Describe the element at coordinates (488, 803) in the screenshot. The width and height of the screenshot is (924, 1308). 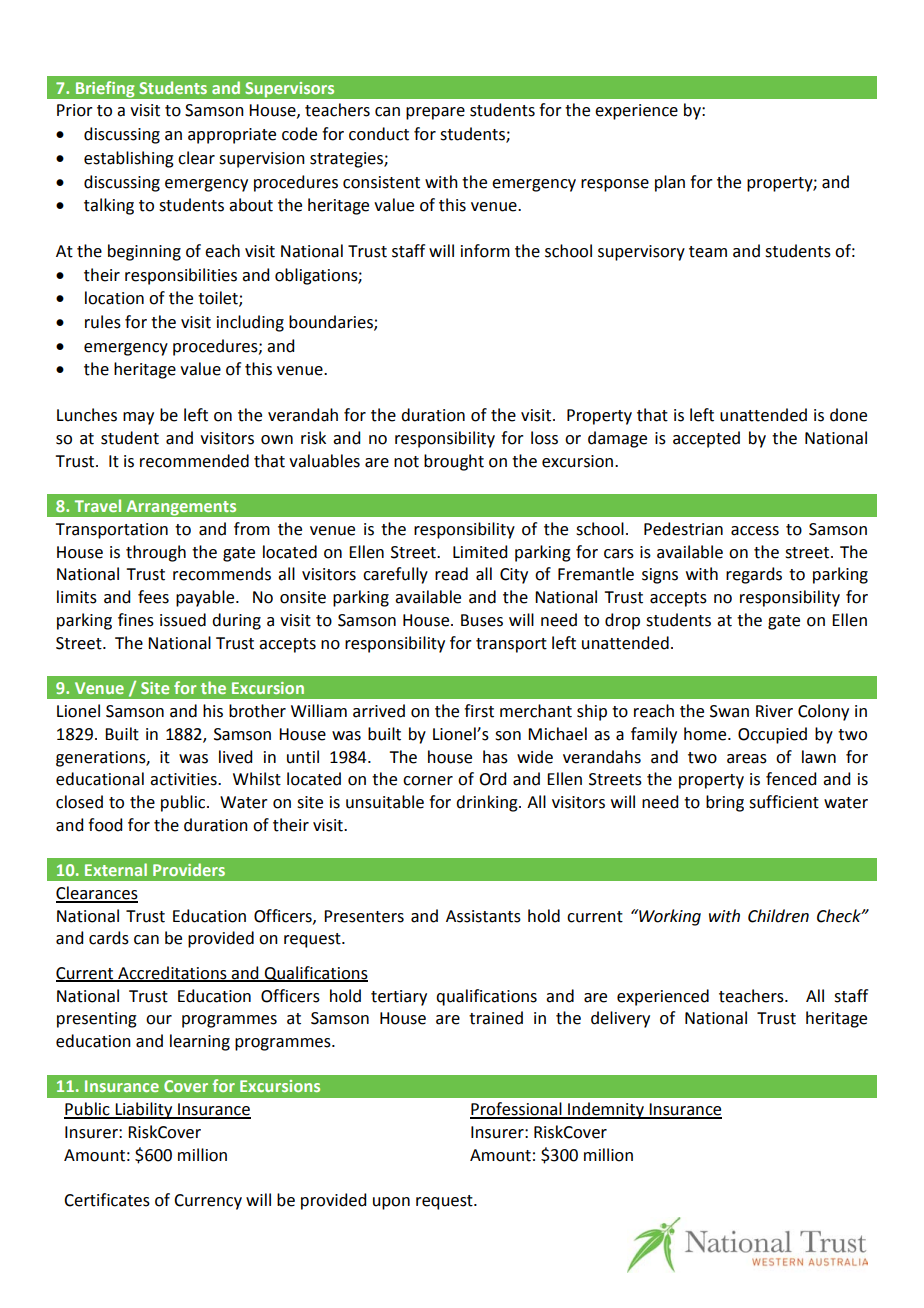
I see `drinking` at that location.
